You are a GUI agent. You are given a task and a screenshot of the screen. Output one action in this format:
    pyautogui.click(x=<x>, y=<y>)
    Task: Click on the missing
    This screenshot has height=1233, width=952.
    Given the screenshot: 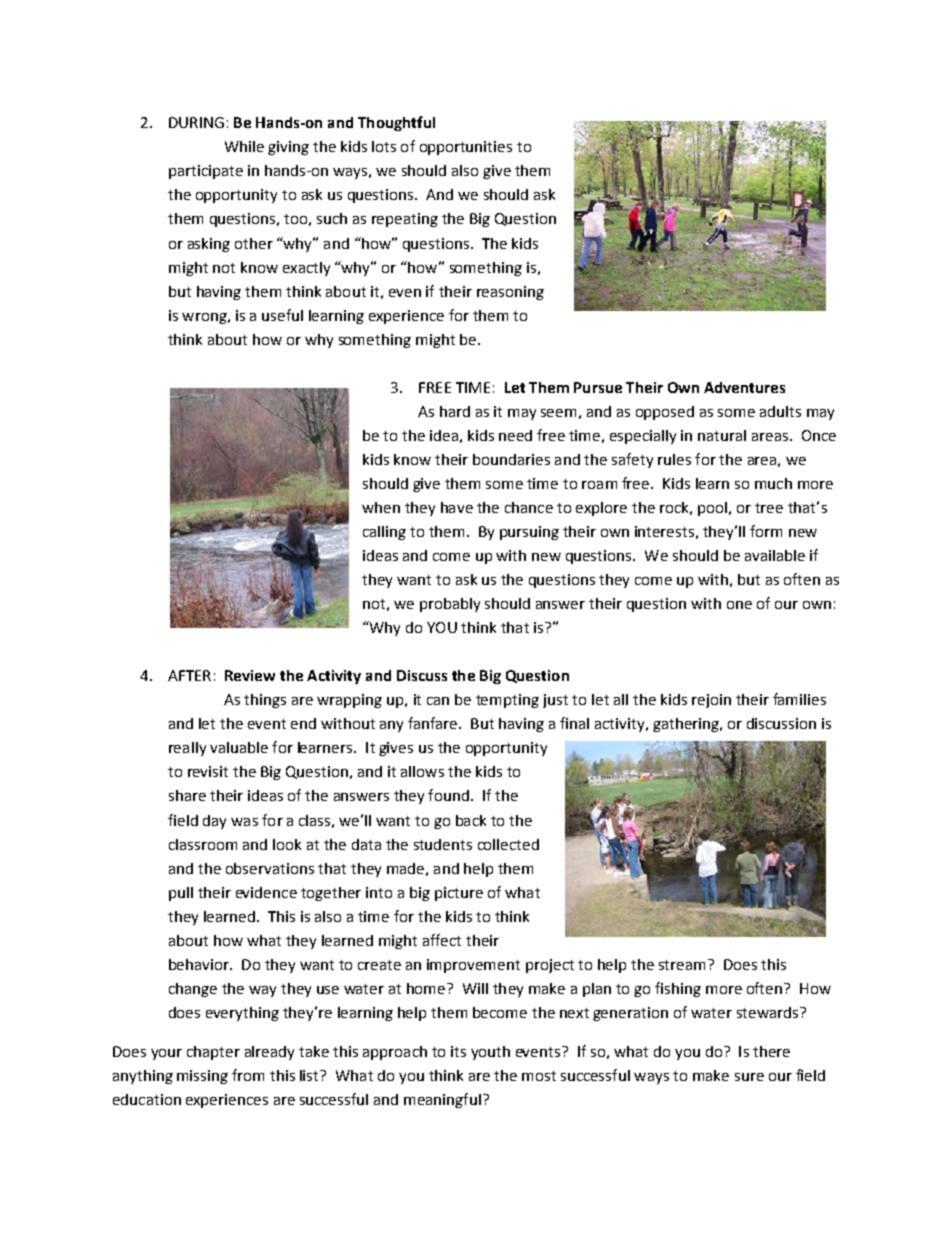 What is the action you would take?
    pyautogui.click(x=202, y=1077)
